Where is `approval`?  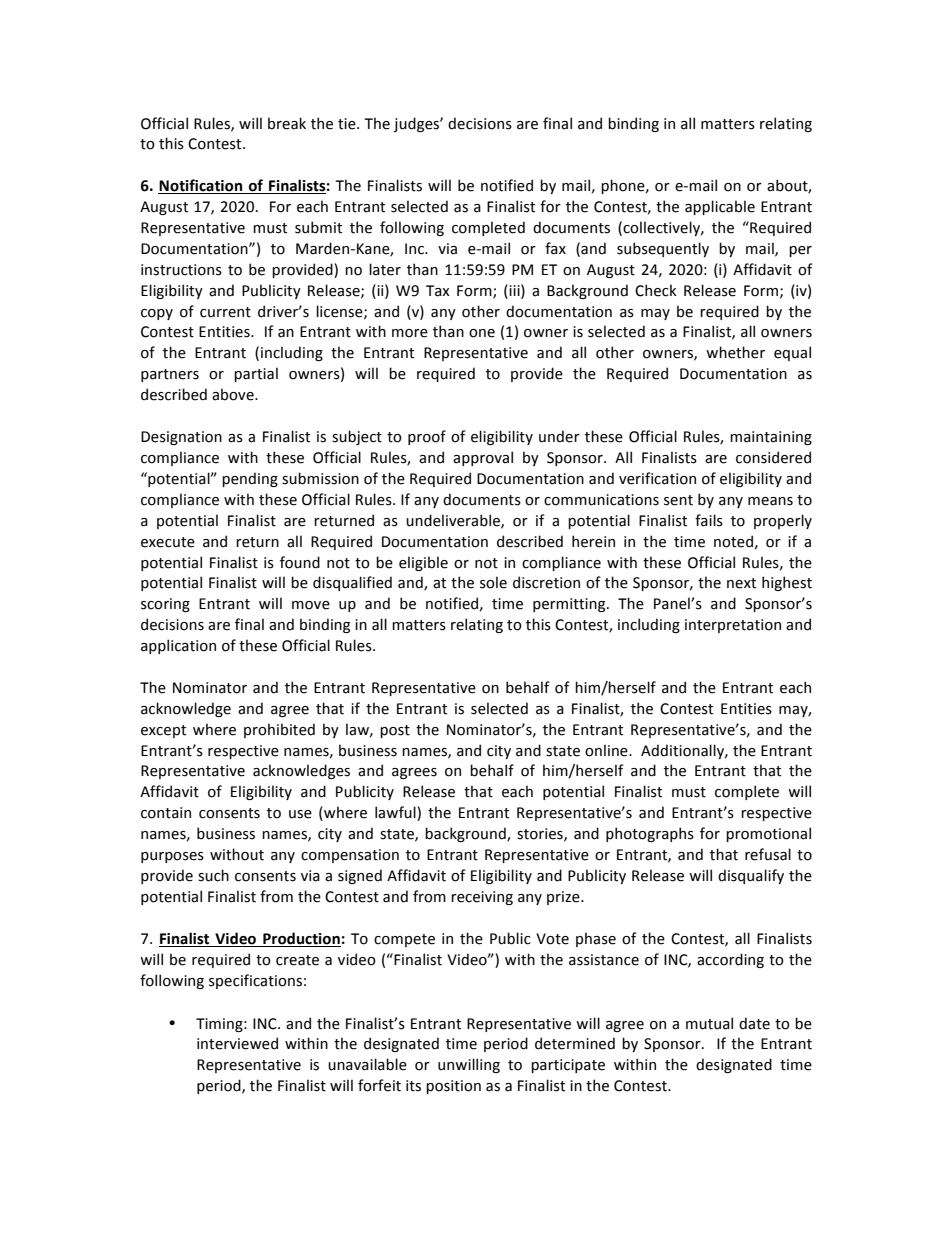
approval is located at coordinates (483, 458).
